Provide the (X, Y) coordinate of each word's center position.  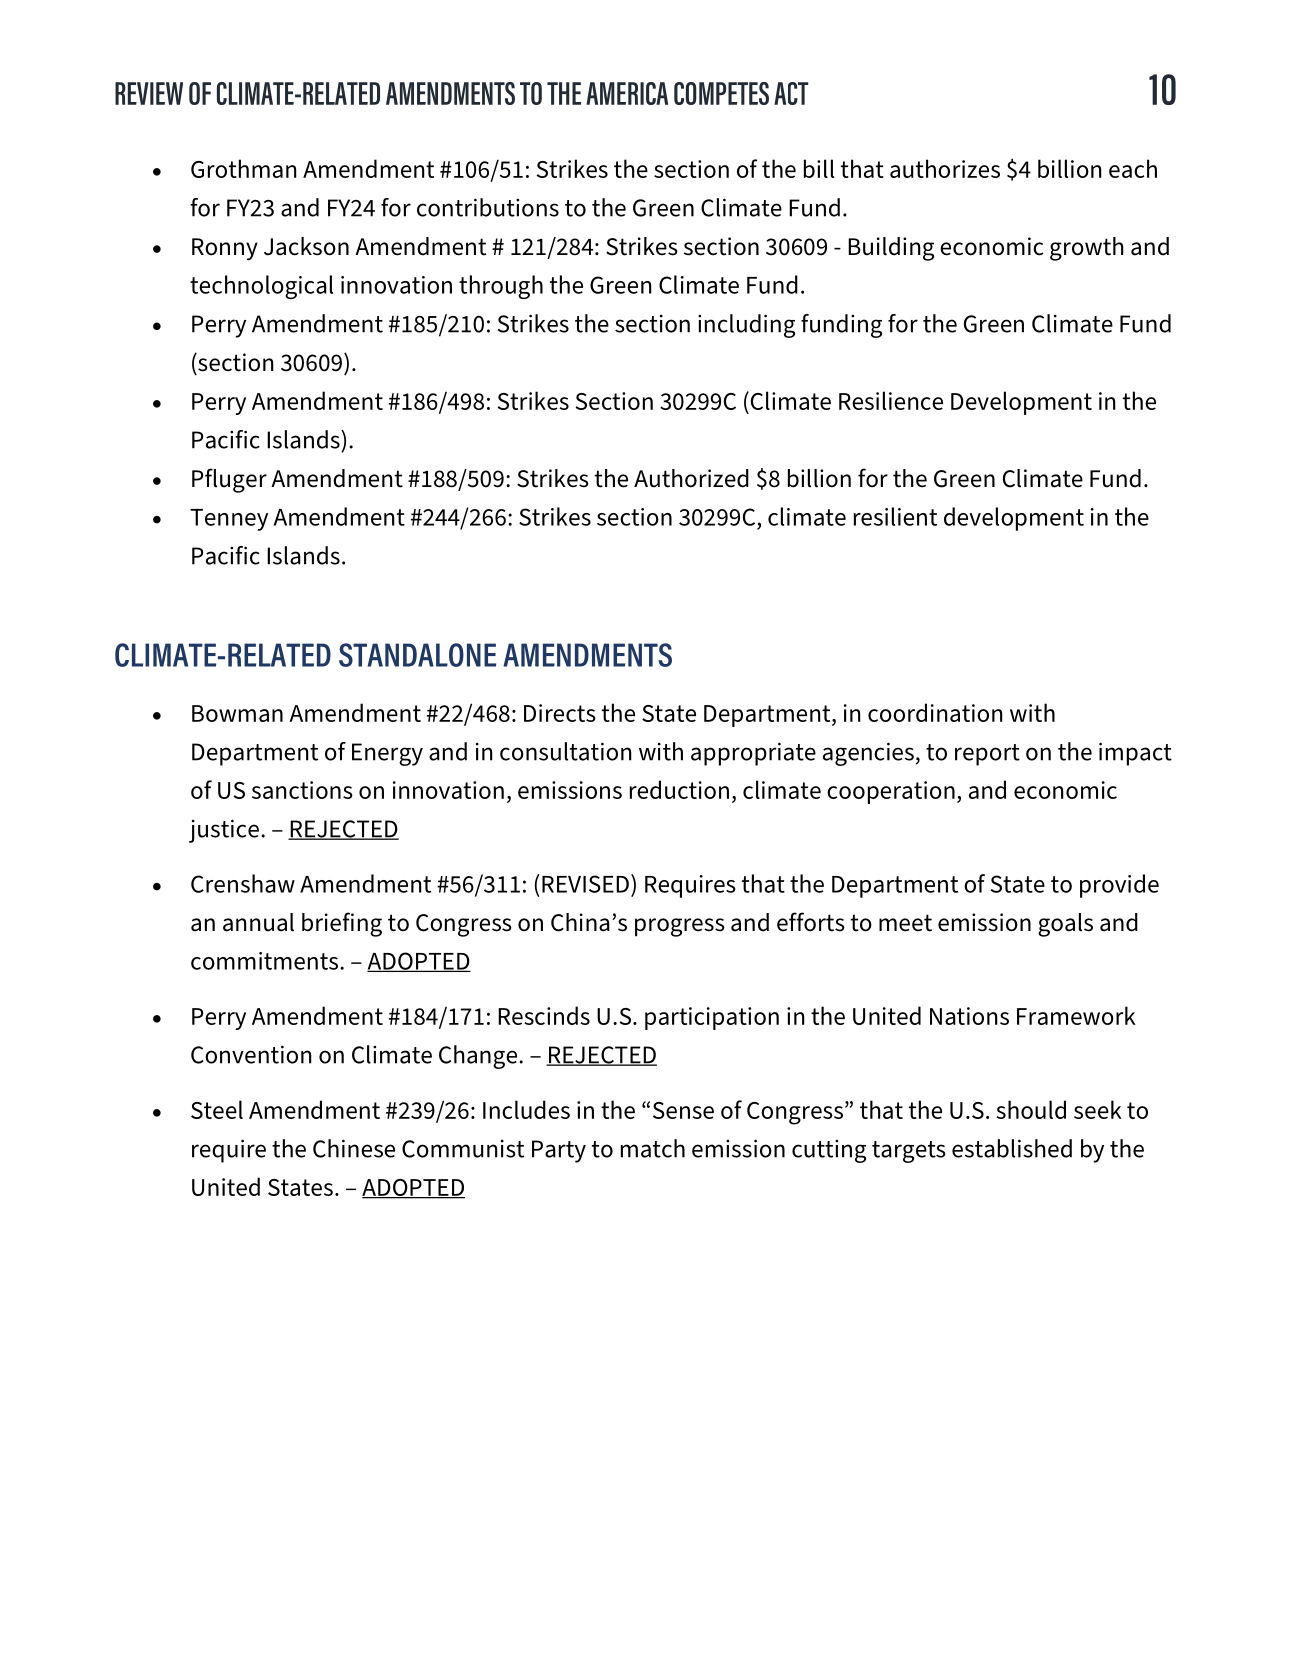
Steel (217, 1109)
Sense (683, 1110)
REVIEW (149, 93)
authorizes (945, 168)
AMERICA (627, 93)
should (1031, 1109)
